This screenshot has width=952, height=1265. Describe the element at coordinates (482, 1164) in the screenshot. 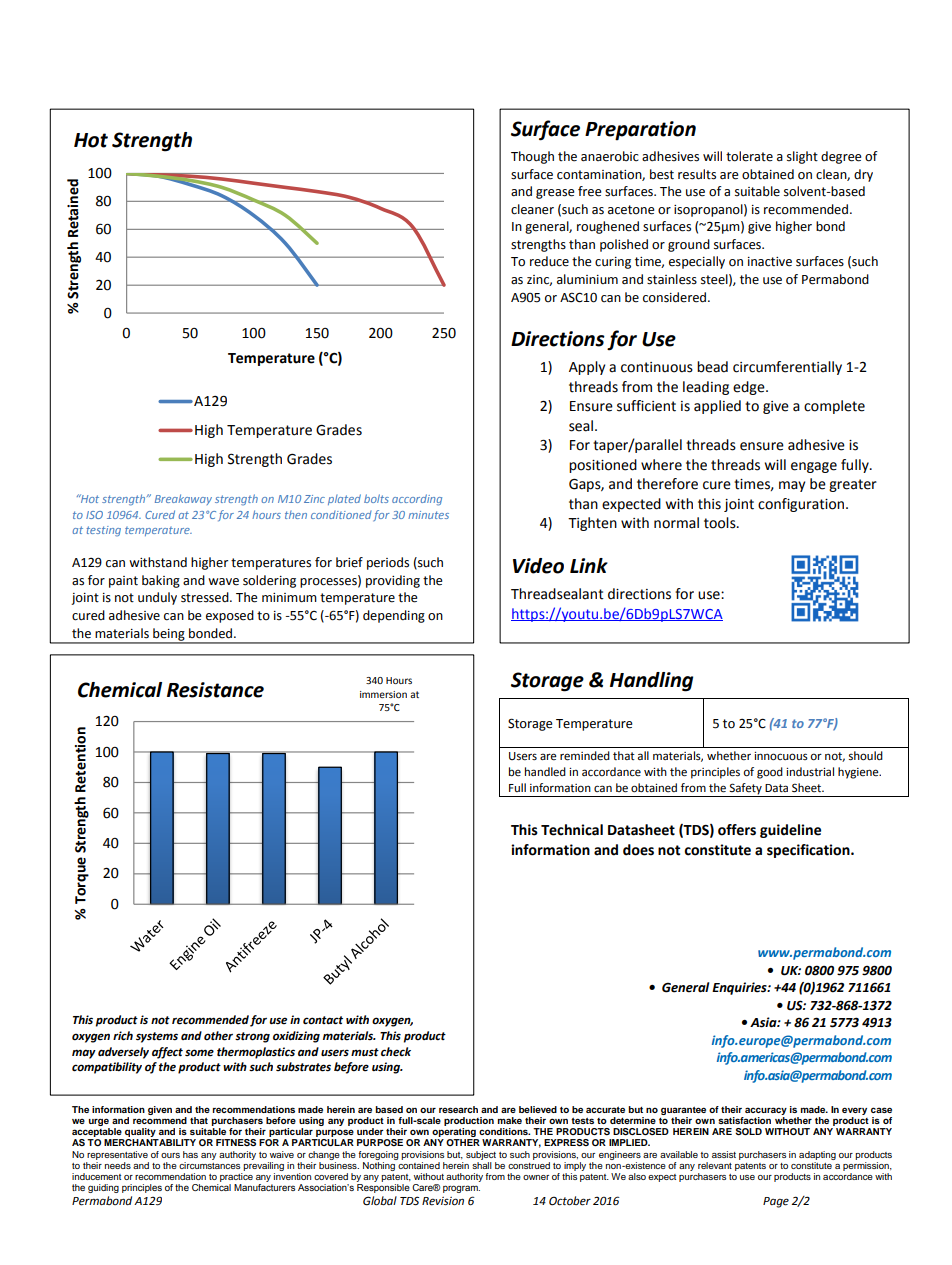

I see `shall` at that location.
